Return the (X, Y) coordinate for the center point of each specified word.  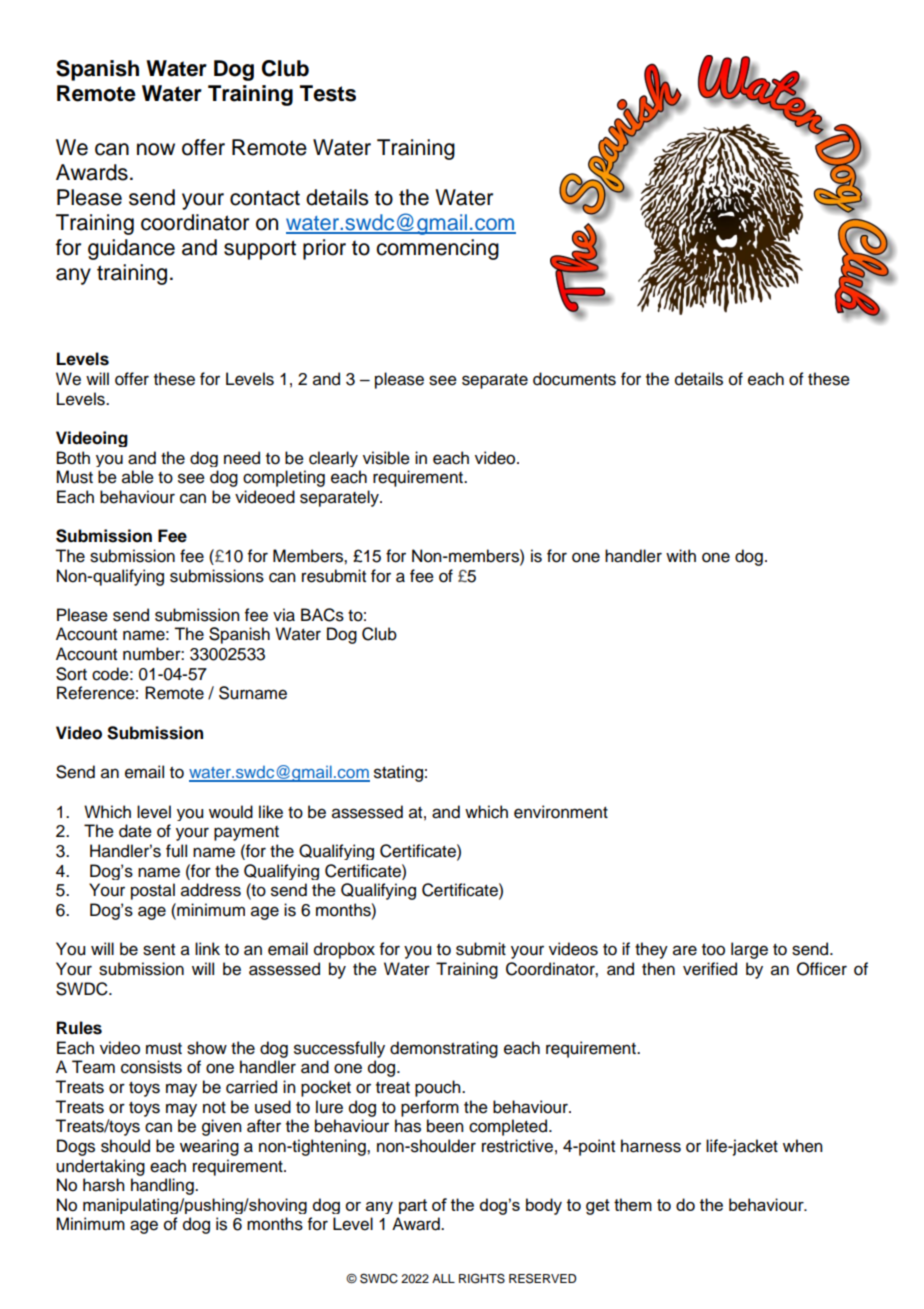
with (681, 555)
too (713, 950)
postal (153, 891)
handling (163, 1186)
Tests (328, 93)
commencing (437, 249)
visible (386, 458)
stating (398, 773)
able (138, 477)
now (156, 149)
